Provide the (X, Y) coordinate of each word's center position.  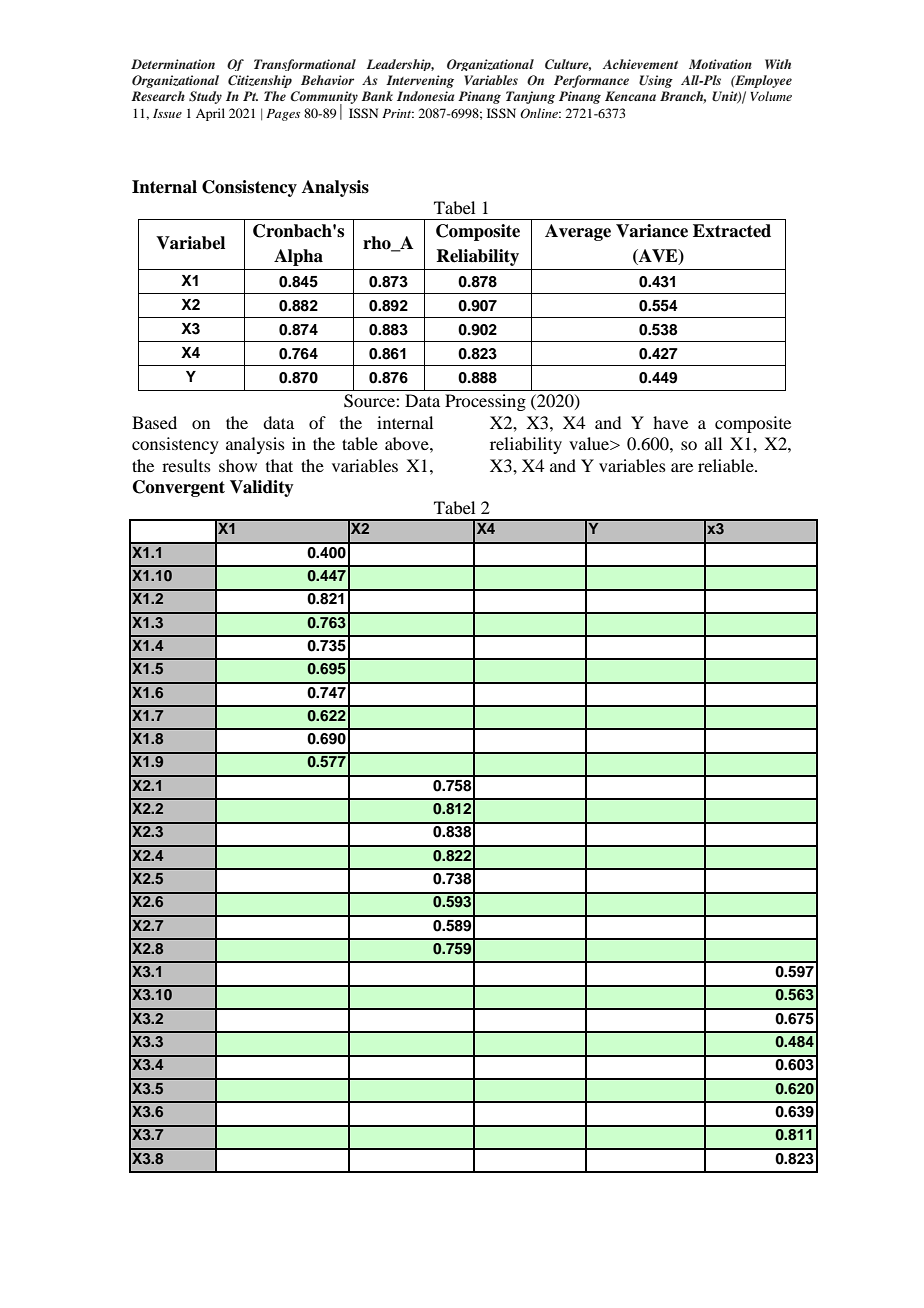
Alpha (298, 257)
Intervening (420, 81)
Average (578, 232)
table (360, 443)
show (238, 465)
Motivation (720, 64)
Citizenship (260, 81)
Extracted (732, 231)
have (670, 422)
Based (154, 422)
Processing (485, 402)
